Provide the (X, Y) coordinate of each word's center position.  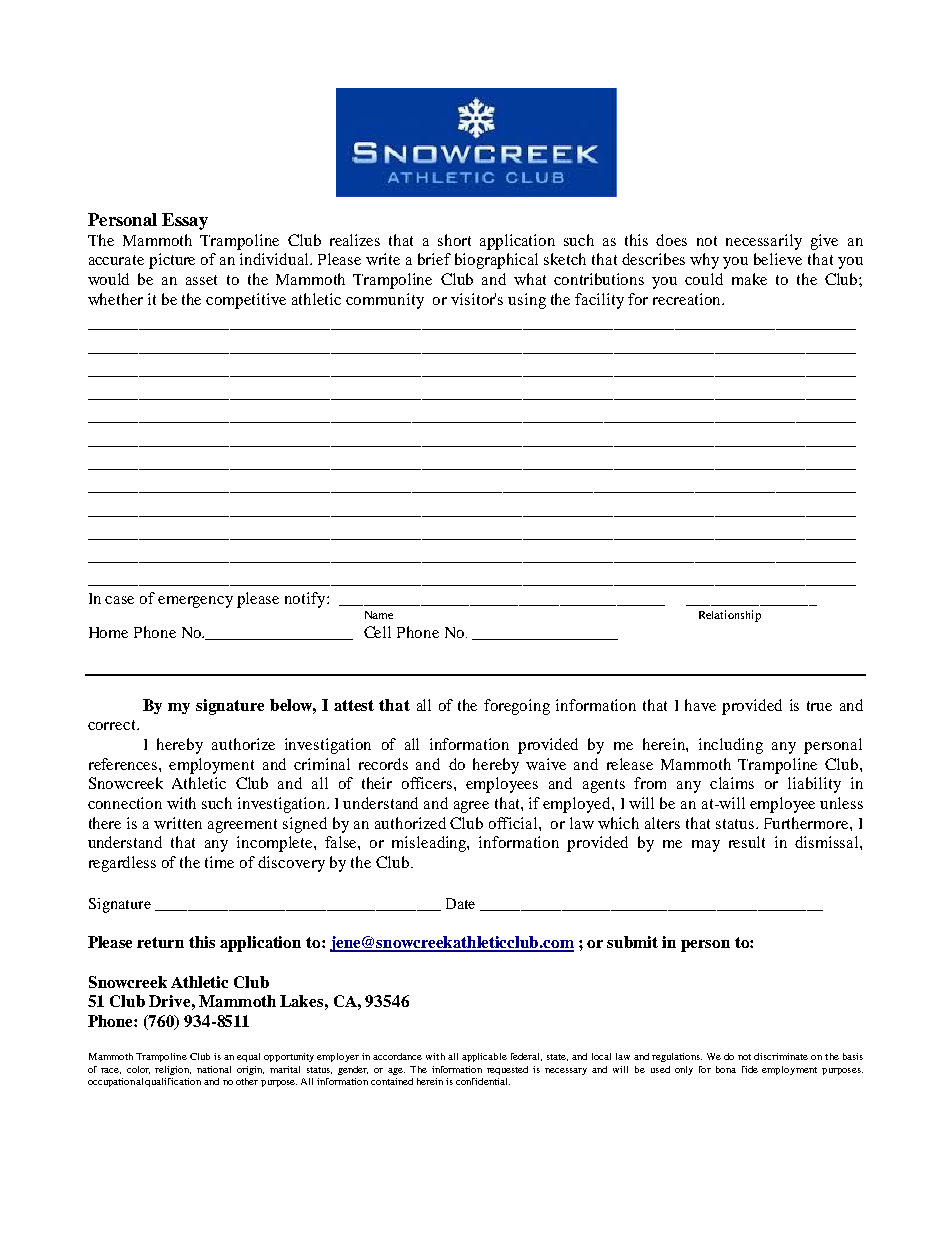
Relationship (730, 616)
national (214, 1069)
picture (172, 261)
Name (379, 615)
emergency (195, 602)
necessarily (764, 242)
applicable (484, 1057)
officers (428, 783)
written (178, 823)
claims (732, 783)
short (454, 240)
